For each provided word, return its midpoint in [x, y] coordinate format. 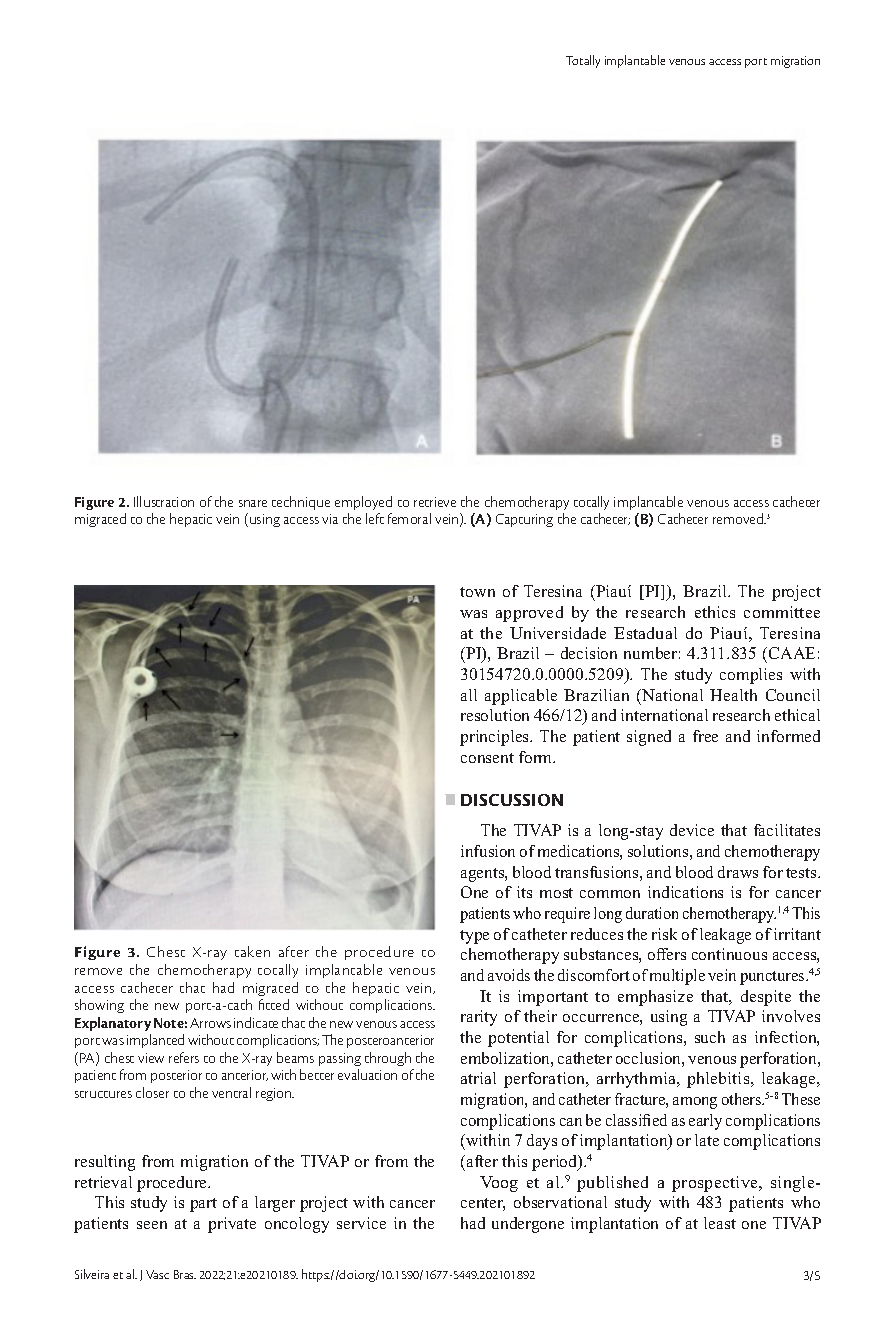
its [524, 892]
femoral [409, 518]
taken [252, 951]
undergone [528, 1225]
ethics [715, 612]
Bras [185, 1274]
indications [685, 892]
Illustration [164, 501]
